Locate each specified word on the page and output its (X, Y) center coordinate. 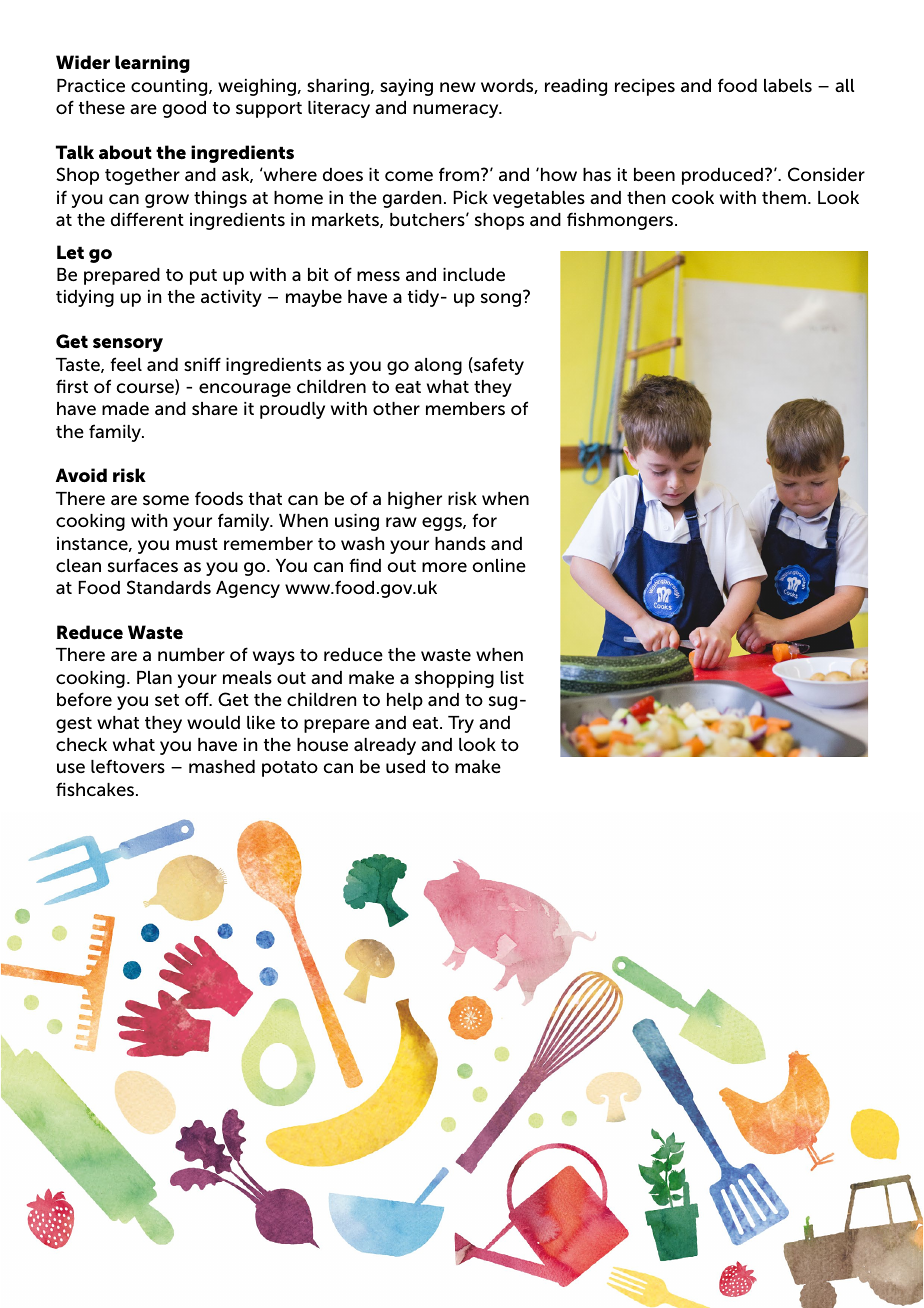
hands (460, 543)
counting (170, 87)
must (197, 544)
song (501, 300)
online (499, 566)
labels (788, 86)
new (458, 87)
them (784, 198)
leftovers (128, 766)
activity (231, 298)
